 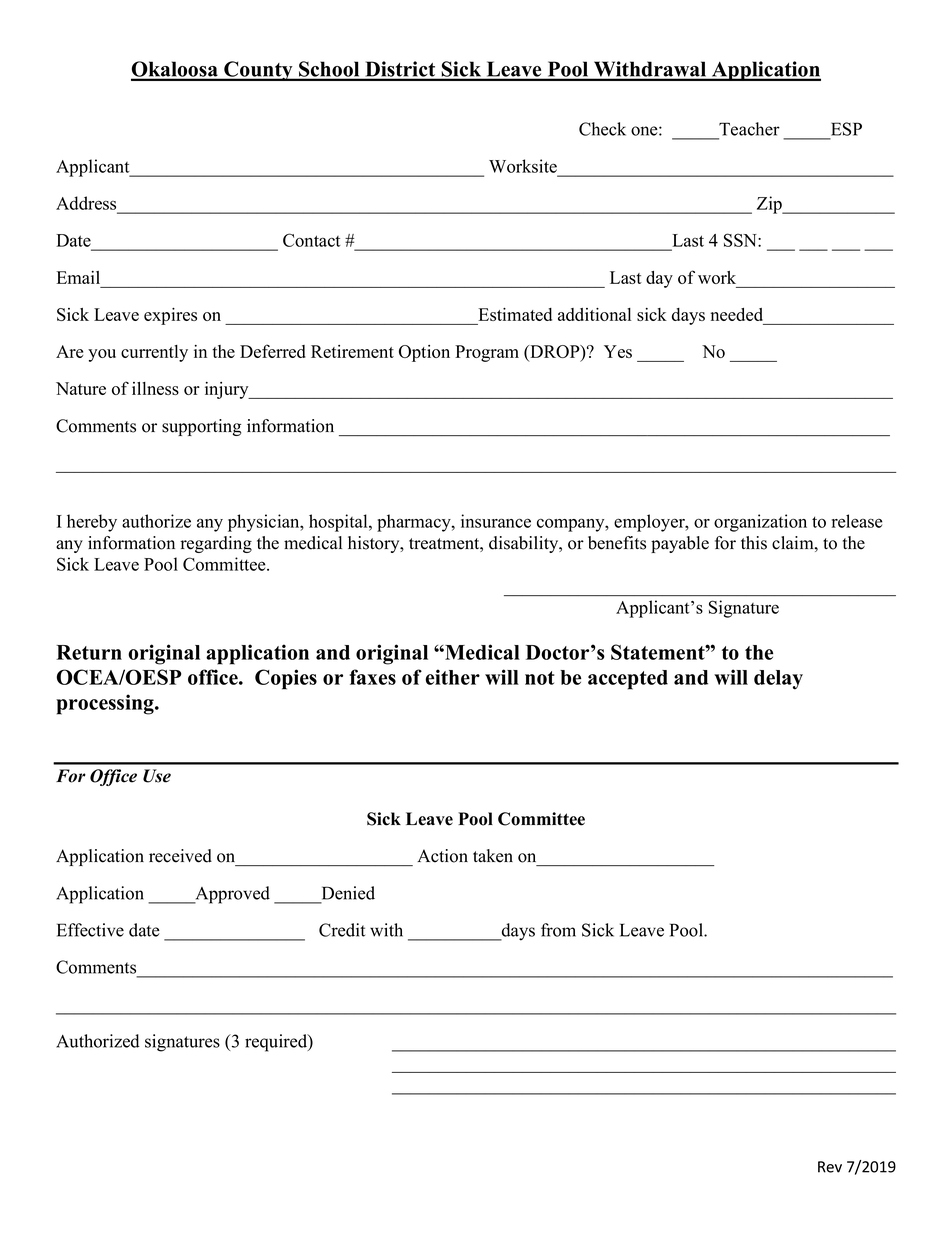 What do you see at coordinates (154, 353) in the image?
I see `currently` at bounding box center [154, 353].
